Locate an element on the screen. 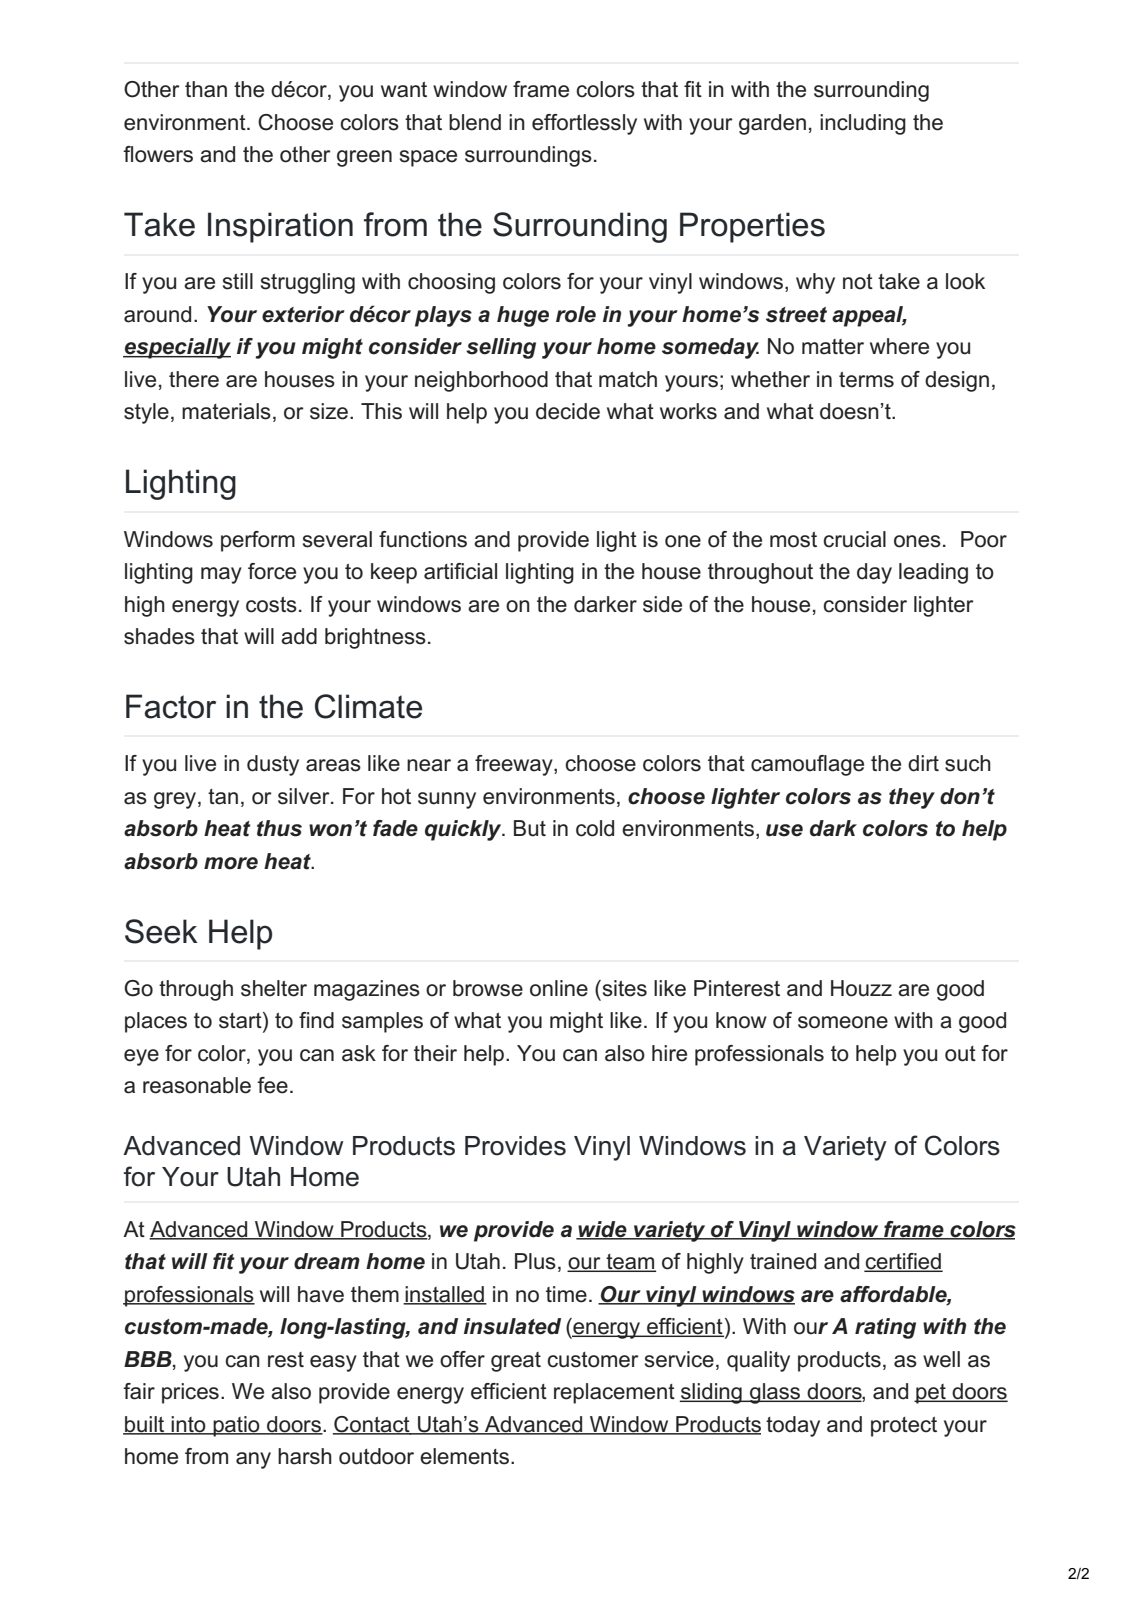 This screenshot has height=1620, width=1144. than is located at coordinates (206, 89).
